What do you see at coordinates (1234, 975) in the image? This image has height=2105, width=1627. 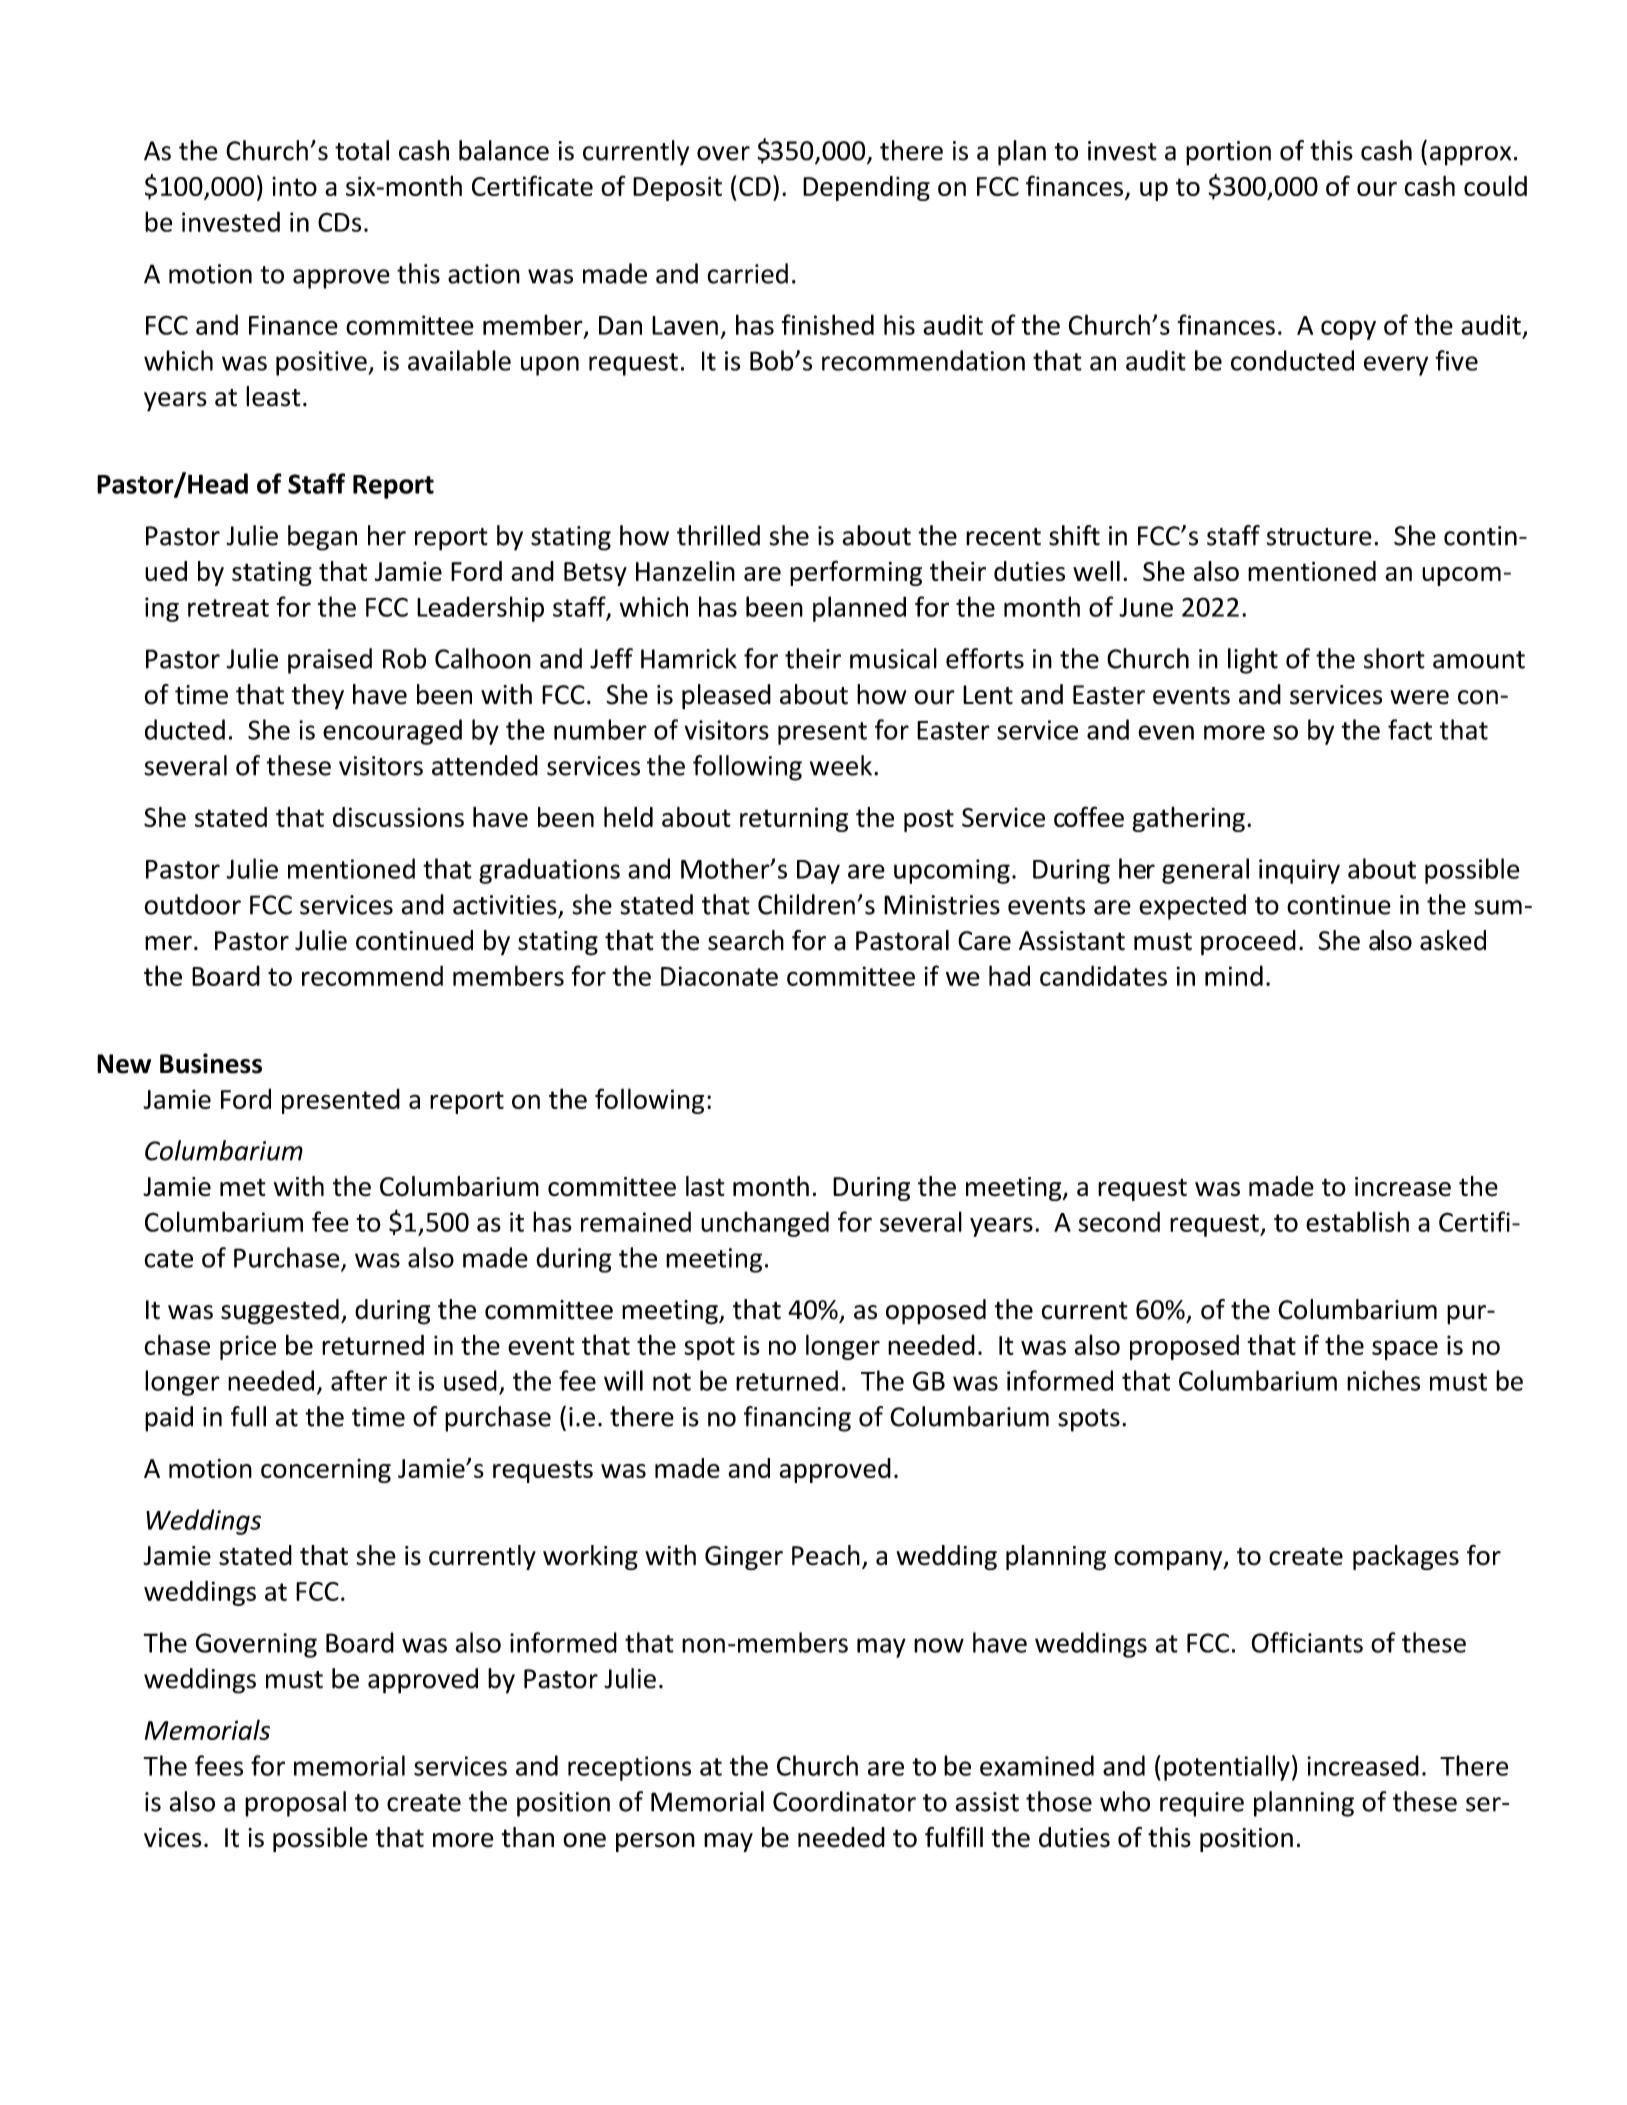 I see `mind` at bounding box center [1234, 975].
